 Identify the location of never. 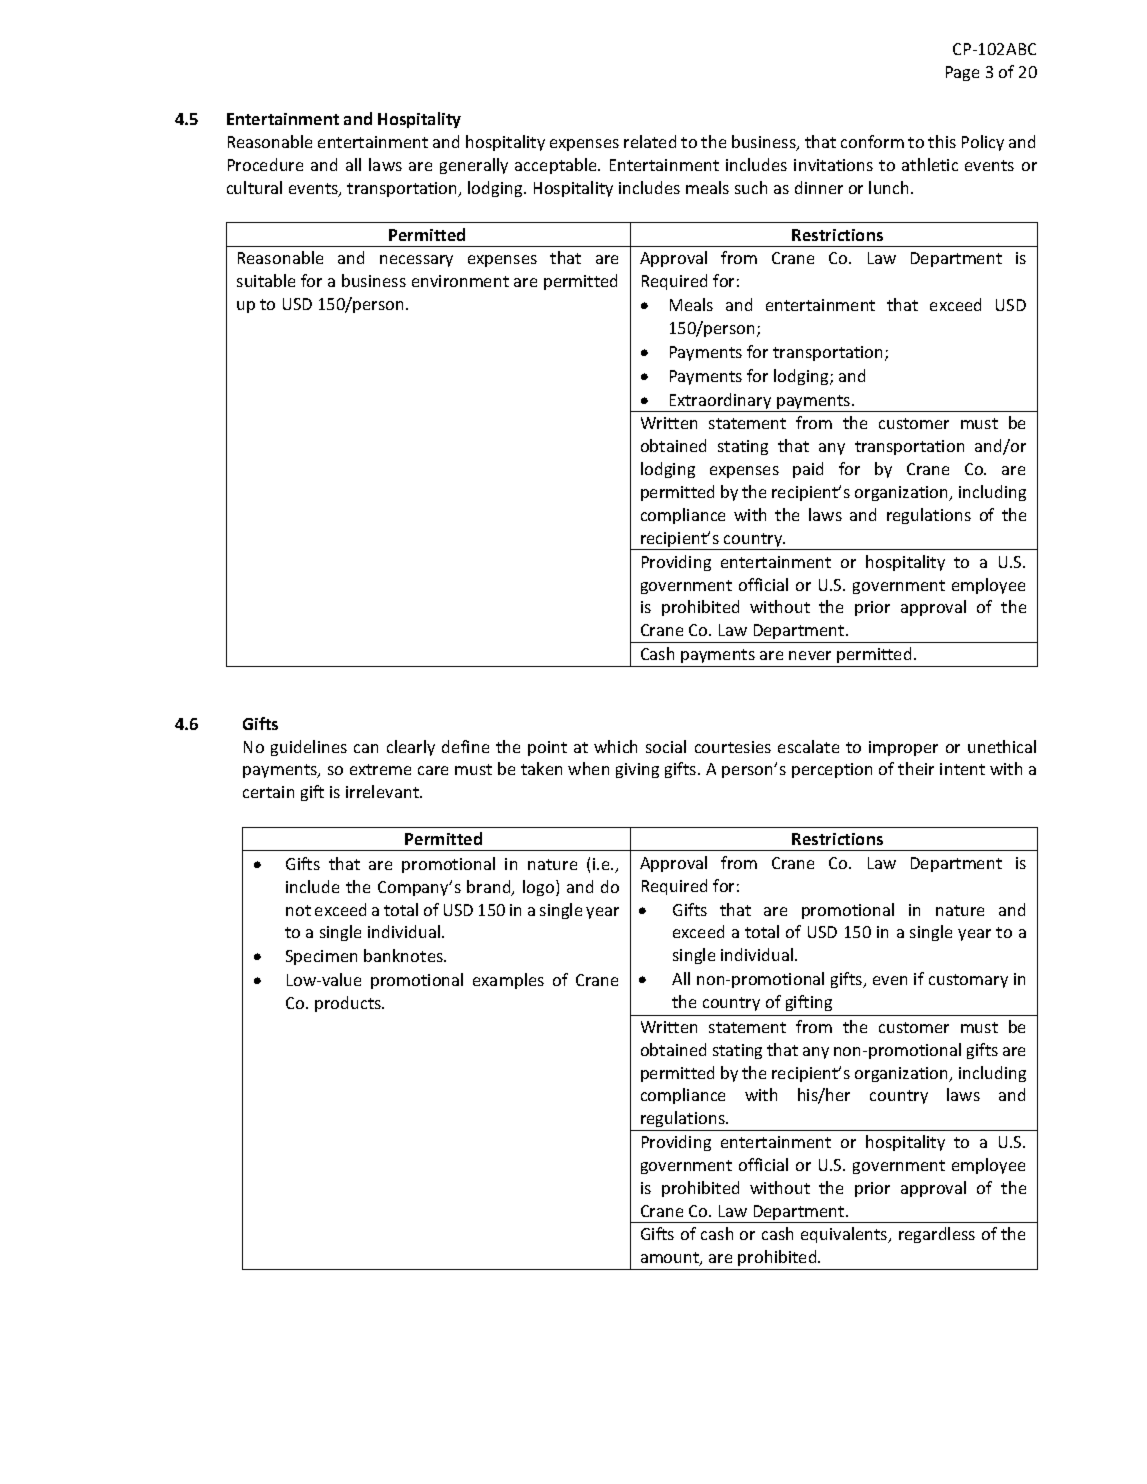
(810, 655).
